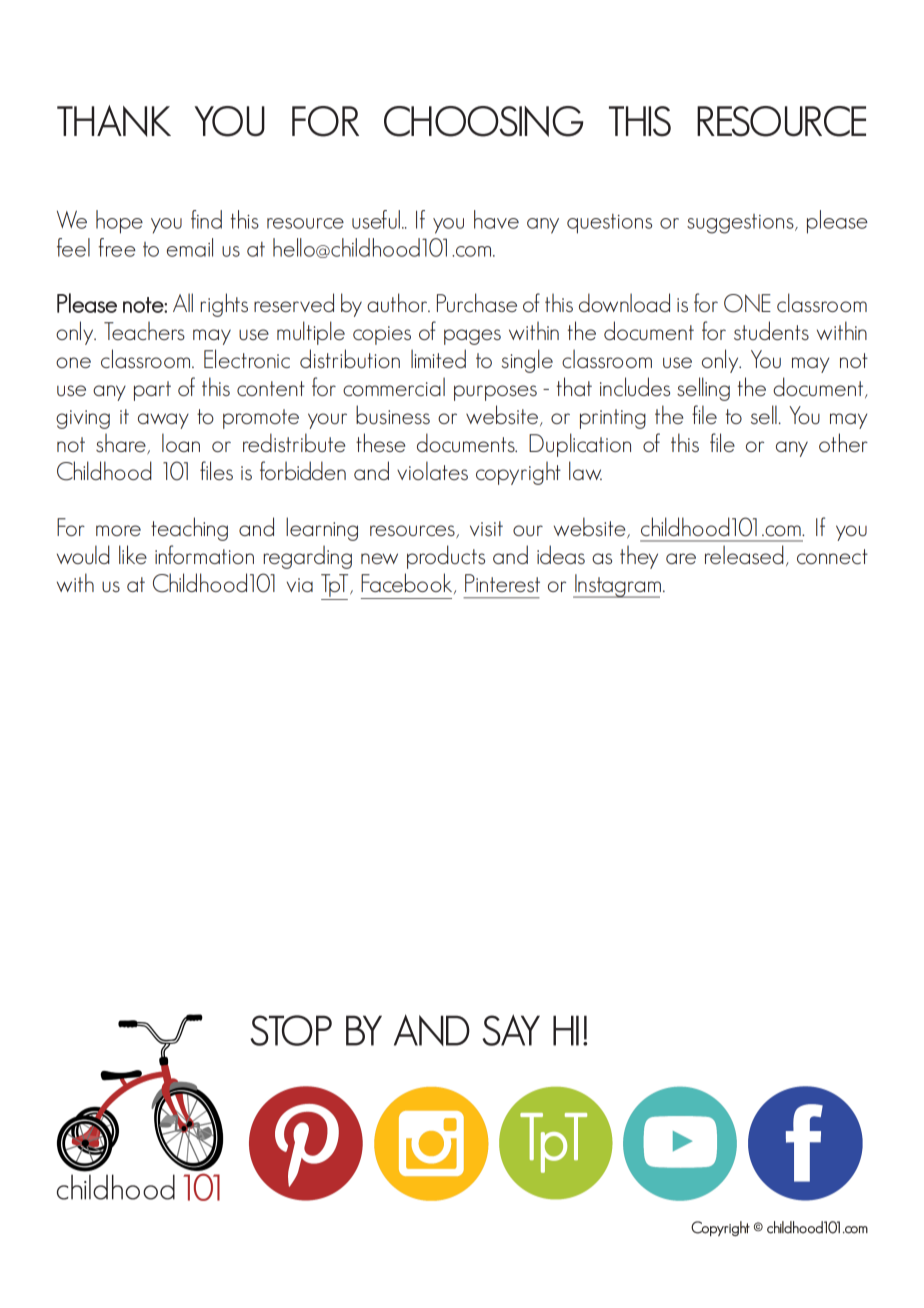 This screenshot has width=924, height=1308. What do you see at coordinates (483, 121) in the screenshot?
I see `CHOOSING` at bounding box center [483, 121].
